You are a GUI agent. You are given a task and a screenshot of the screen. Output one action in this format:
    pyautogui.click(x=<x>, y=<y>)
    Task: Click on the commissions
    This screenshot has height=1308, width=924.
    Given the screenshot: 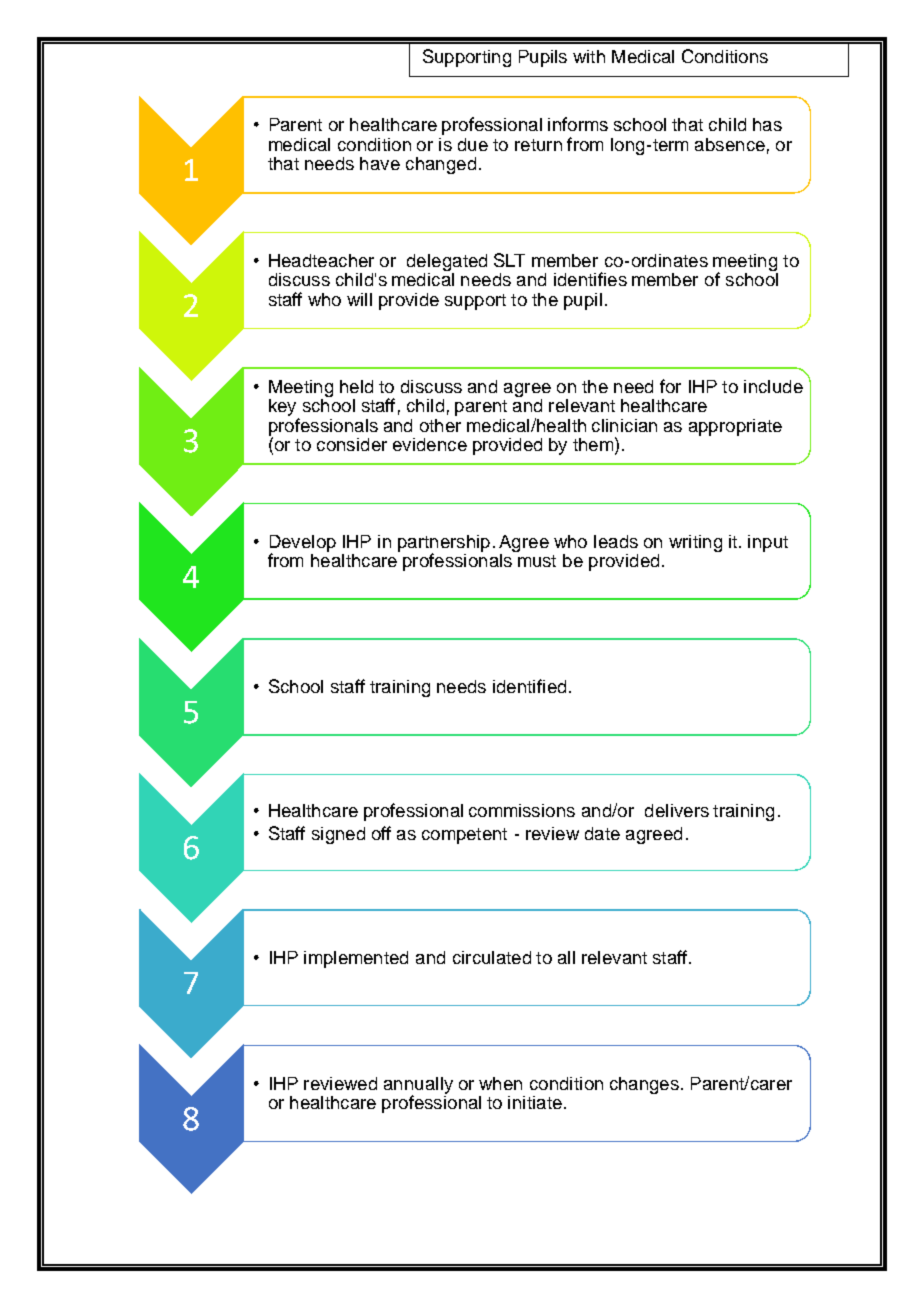 What is the action you would take?
    pyautogui.click(x=522, y=810)
